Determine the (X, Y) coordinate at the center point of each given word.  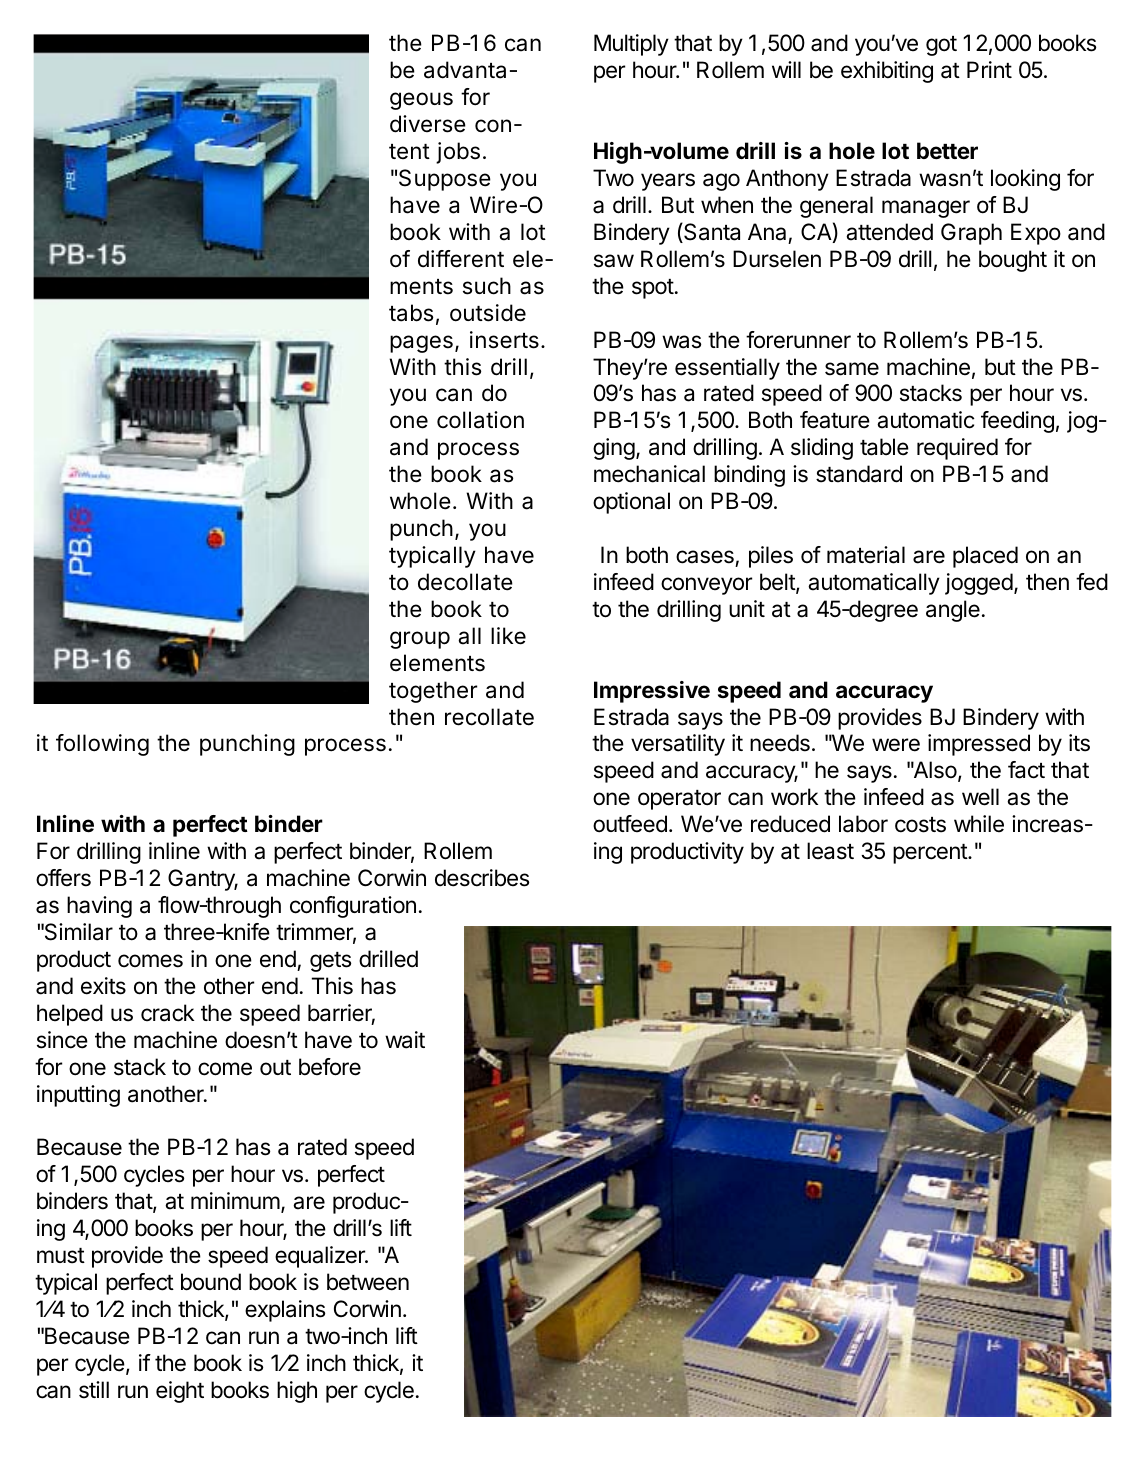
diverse (428, 124)
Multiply (631, 45)
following (102, 745)
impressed (979, 745)
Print (989, 69)
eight (180, 1392)
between (368, 1282)
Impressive (652, 692)
